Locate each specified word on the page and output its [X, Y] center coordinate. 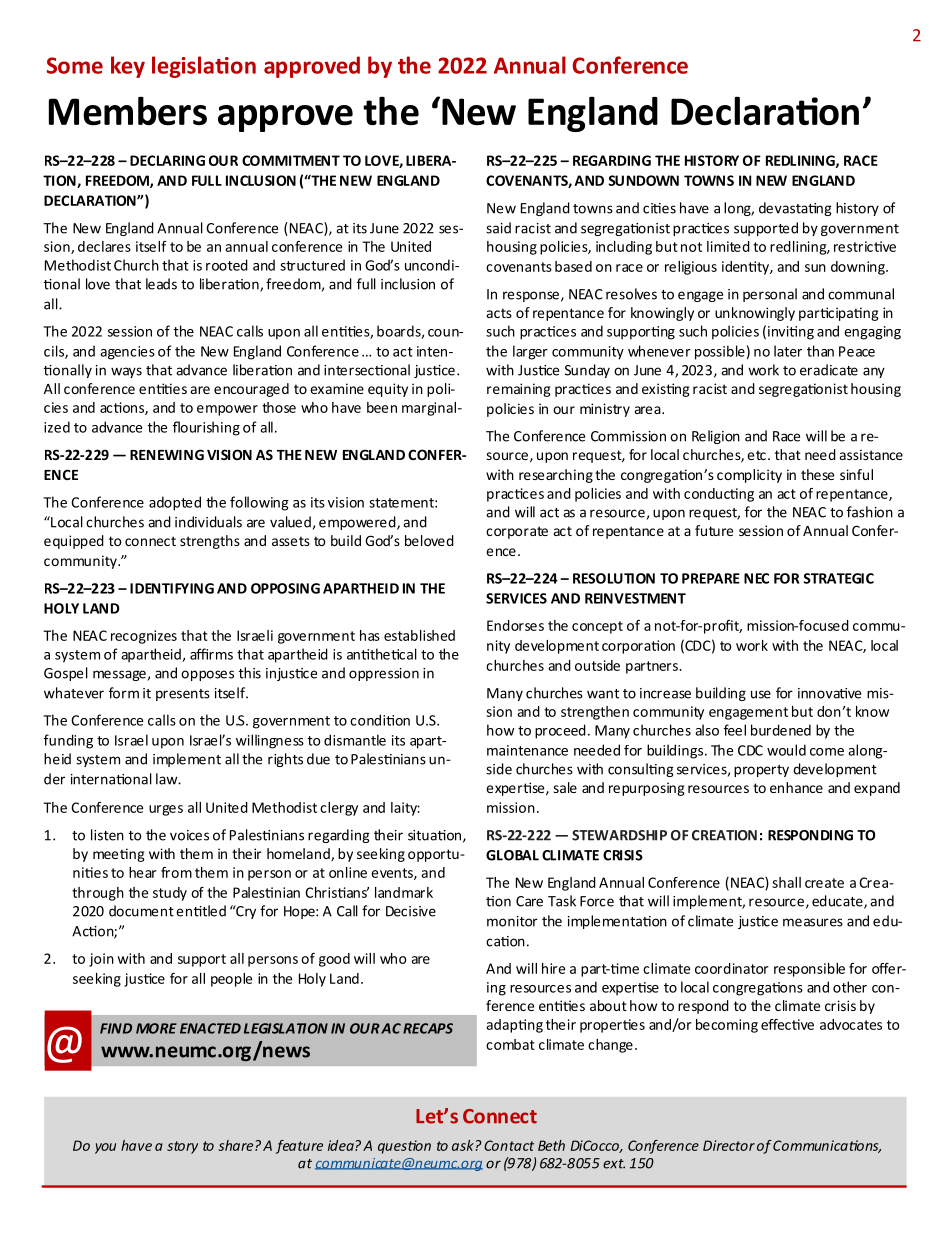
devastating [795, 209]
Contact [509, 1145]
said [498, 228]
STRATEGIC [839, 578]
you [105, 1148]
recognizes [144, 637]
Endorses [515, 625]
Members [128, 111]
